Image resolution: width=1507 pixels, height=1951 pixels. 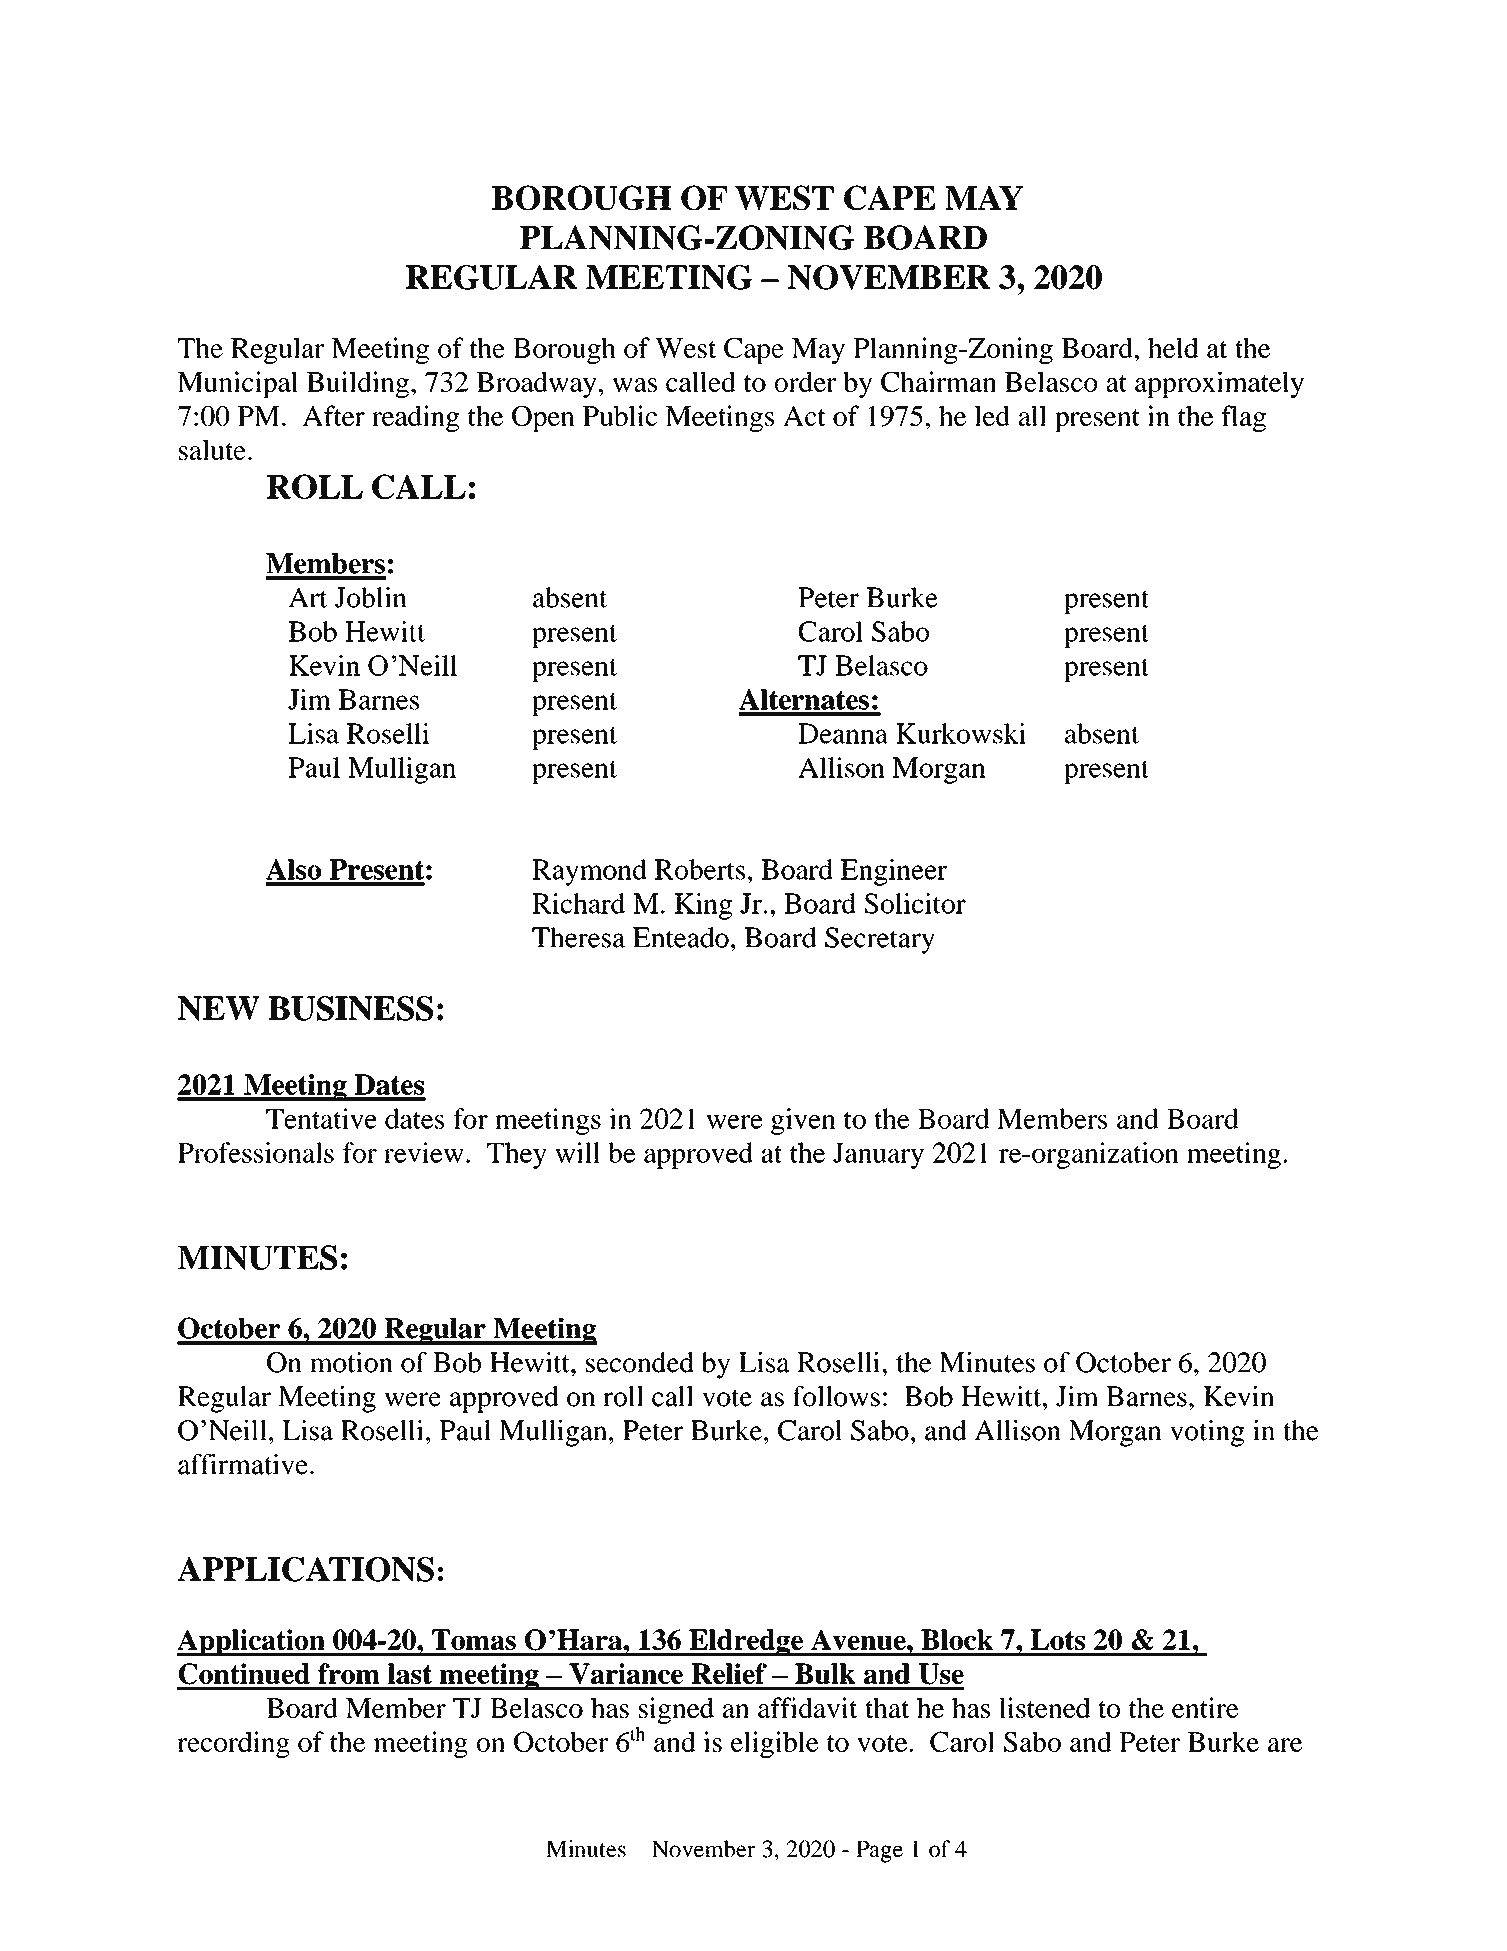 What do you see at coordinates (775, 1744) in the page?
I see `eligible` at bounding box center [775, 1744].
